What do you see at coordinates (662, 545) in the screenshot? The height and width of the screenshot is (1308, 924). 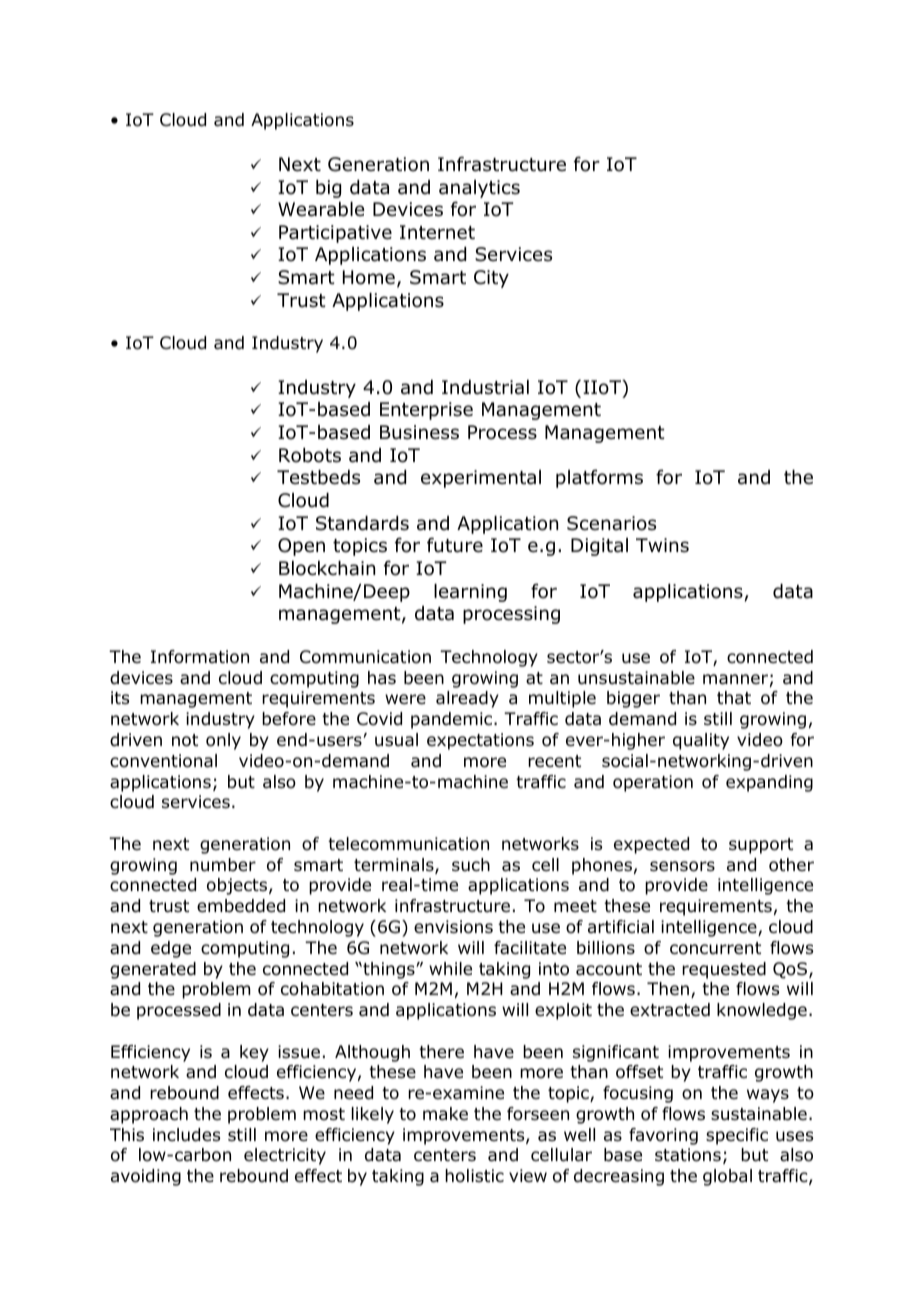 I see `Twins` at bounding box center [662, 545].
